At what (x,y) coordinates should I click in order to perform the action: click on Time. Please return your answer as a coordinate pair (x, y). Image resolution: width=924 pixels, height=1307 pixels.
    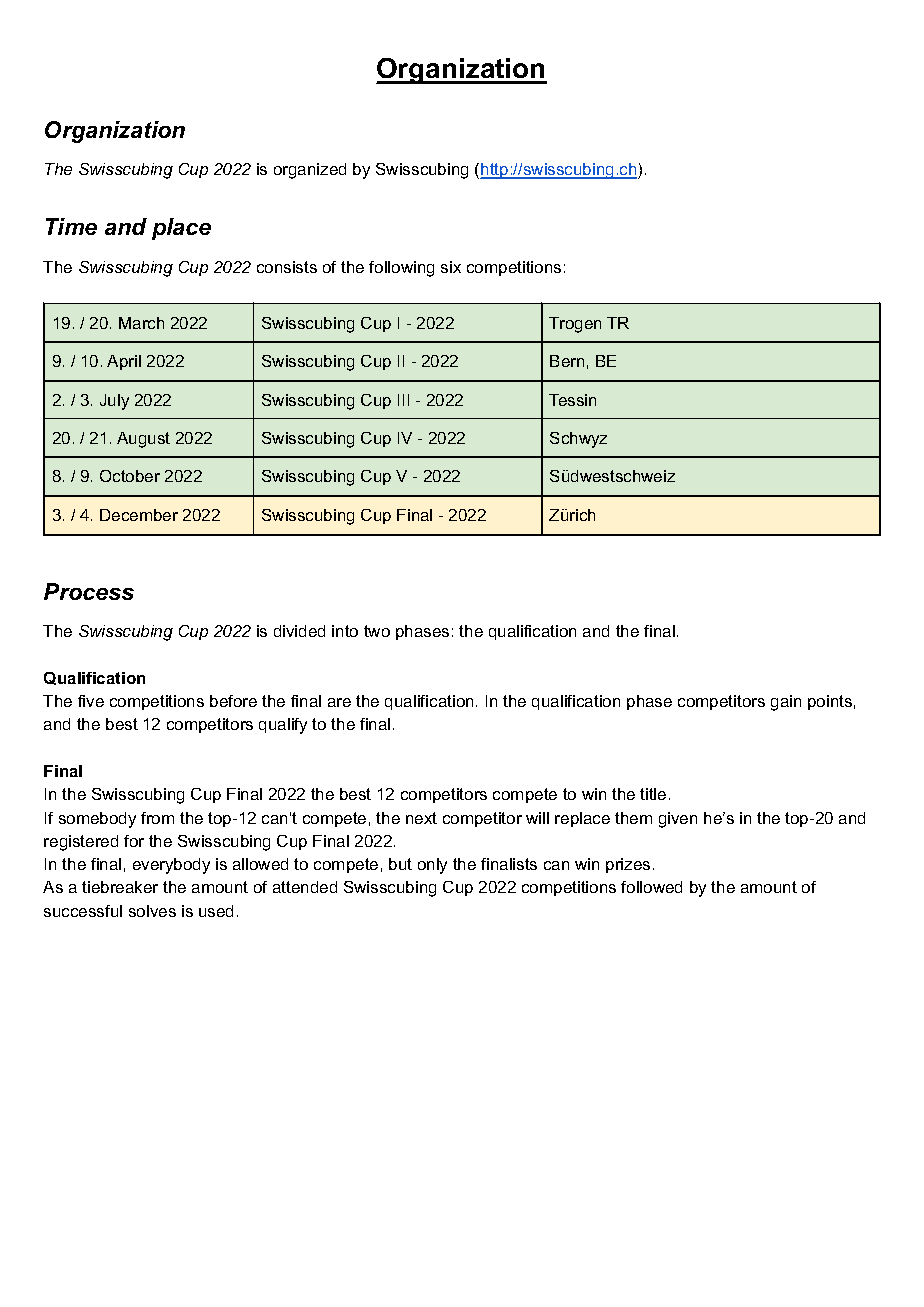
    Looking at the image, I should click on (71, 226).
